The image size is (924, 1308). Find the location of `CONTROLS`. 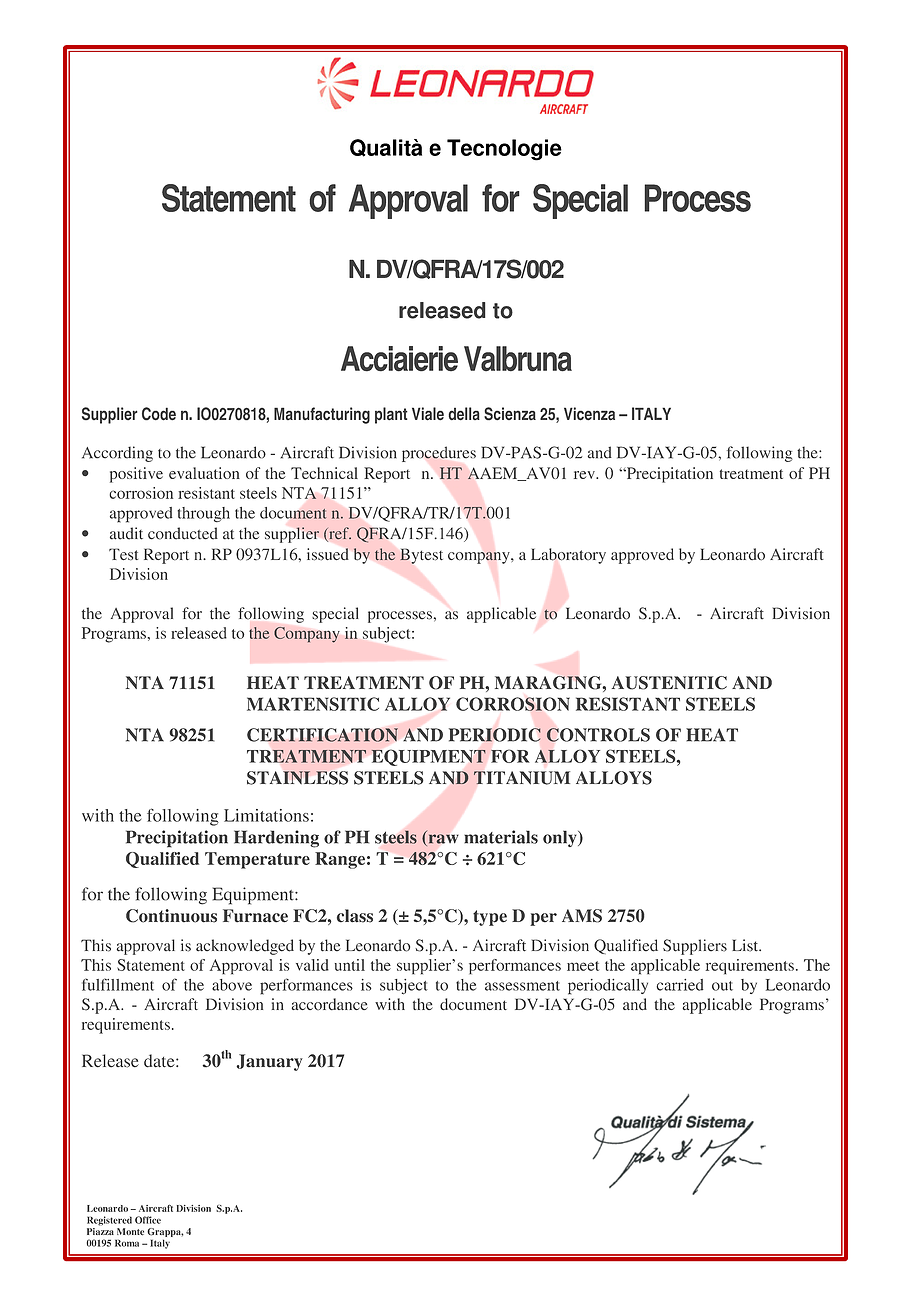

CONTROLS is located at coordinates (598, 735).
